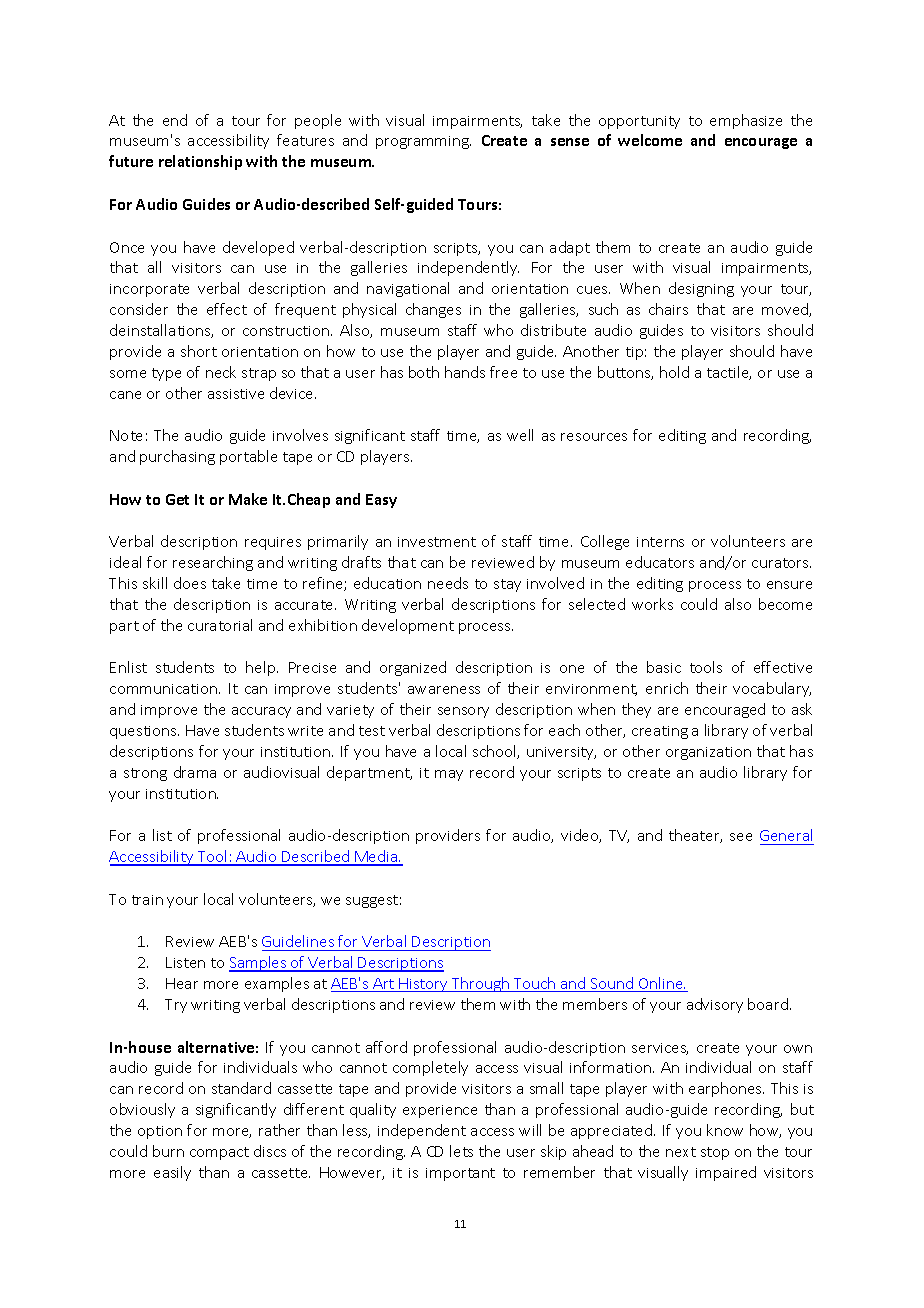 This screenshot has height=1308, width=924. What do you see at coordinates (200, 162) in the screenshot?
I see `relationship` at bounding box center [200, 162].
